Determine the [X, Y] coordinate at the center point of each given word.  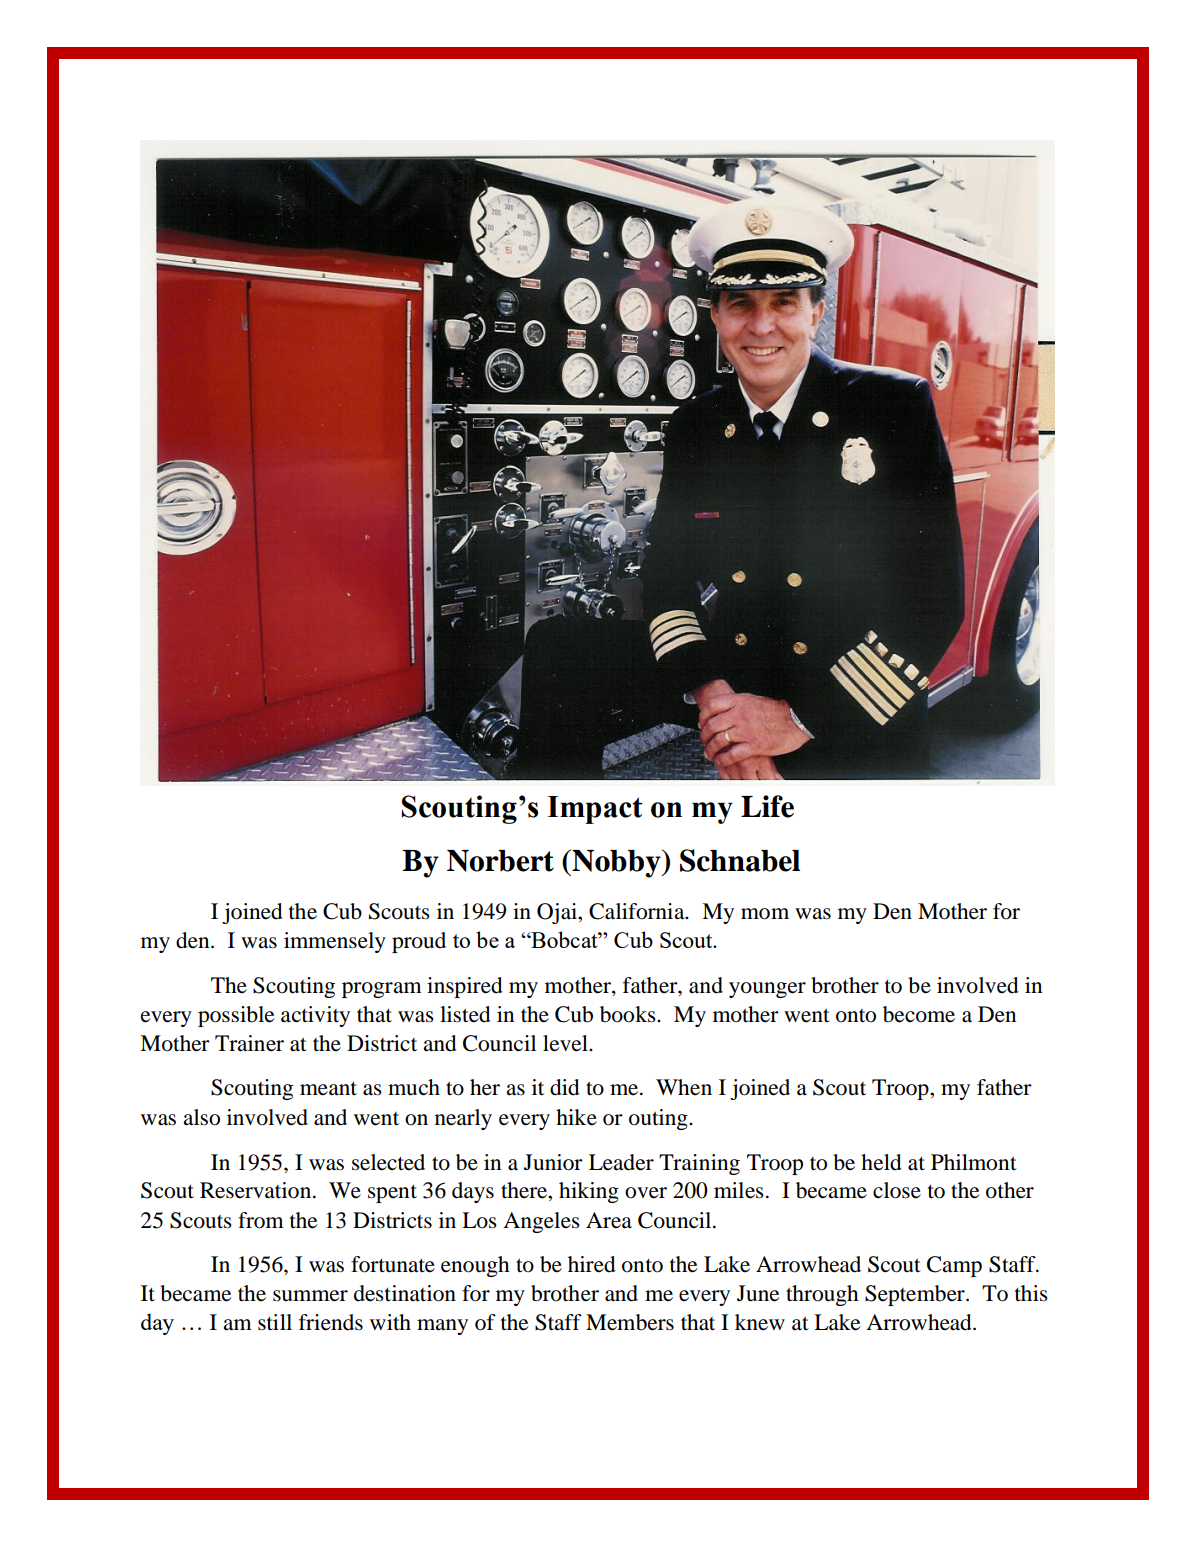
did [565, 1087]
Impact [595, 810]
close [897, 1190]
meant [328, 1089]
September [916, 1295]
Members [630, 1322]
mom [765, 914]
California [638, 911]
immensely [335, 942]
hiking [589, 1192]
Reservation [257, 1190]
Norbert [500, 861]
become [919, 1014]
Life [767, 806]
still [275, 1322]
